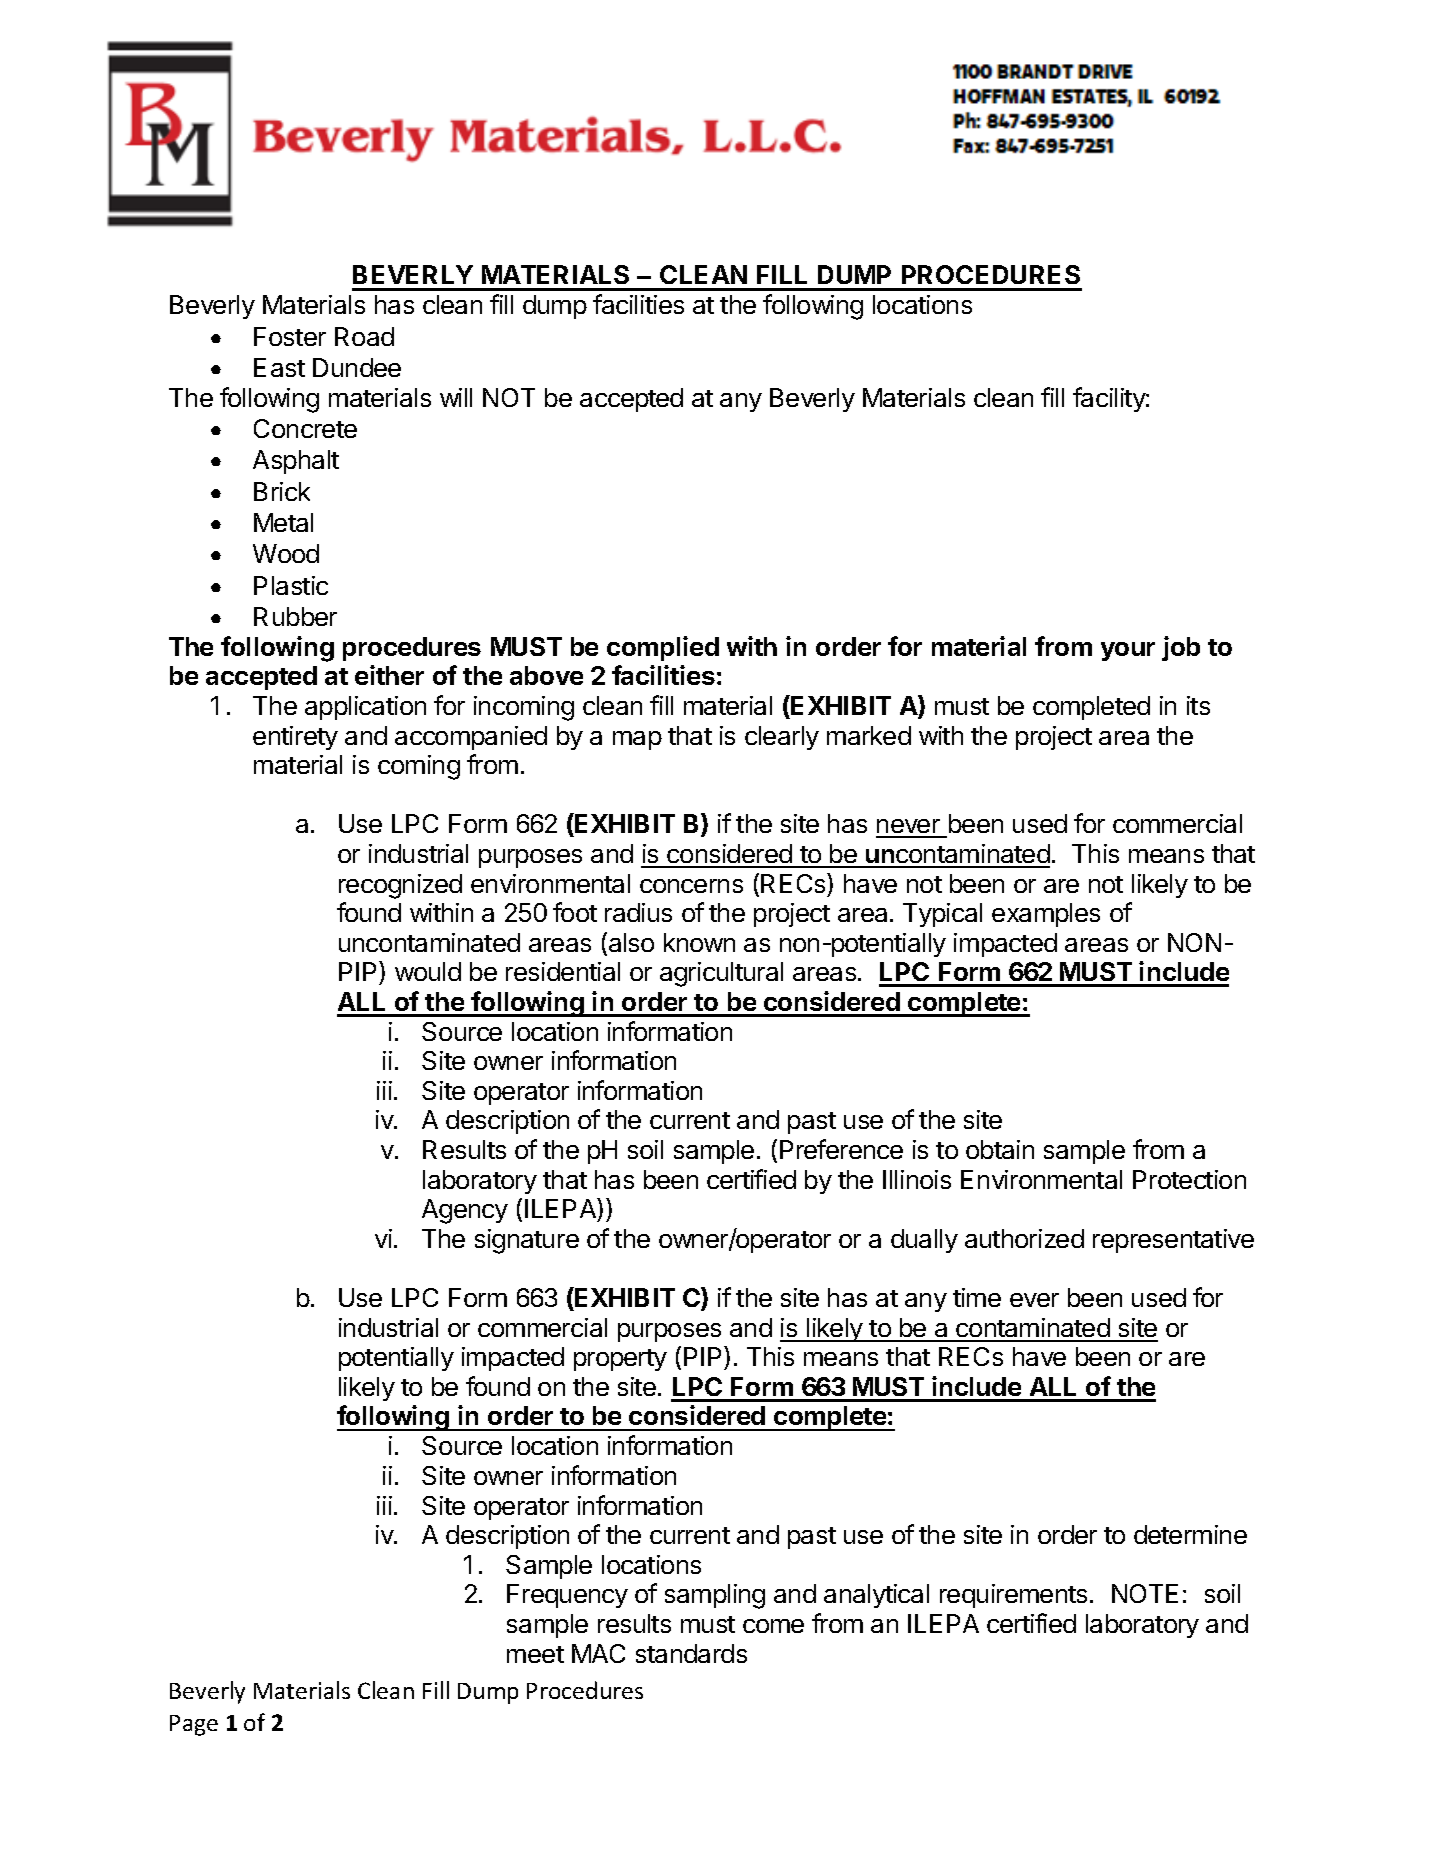  I want to click on Page, so click(194, 1725).
